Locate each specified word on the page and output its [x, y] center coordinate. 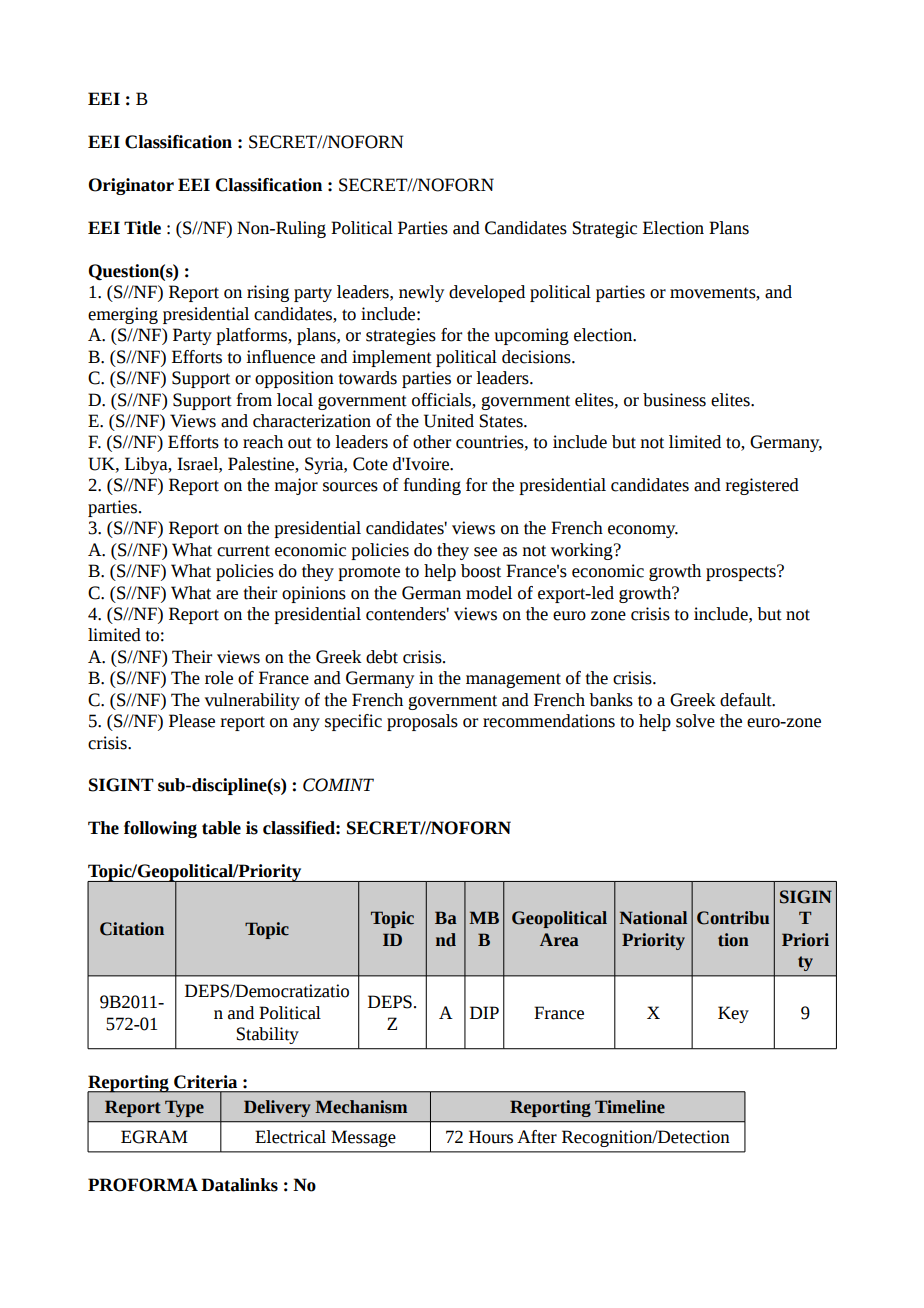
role [219, 678]
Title [142, 228]
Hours [491, 1137]
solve [695, 721]
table [221, 828]
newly [421, 293]
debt [382, 657]
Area [559, 940]
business [674, 400]
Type [184, 1108]
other [432, 442]
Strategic [605, 229]
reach [263, 442]
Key [733, 1014]
